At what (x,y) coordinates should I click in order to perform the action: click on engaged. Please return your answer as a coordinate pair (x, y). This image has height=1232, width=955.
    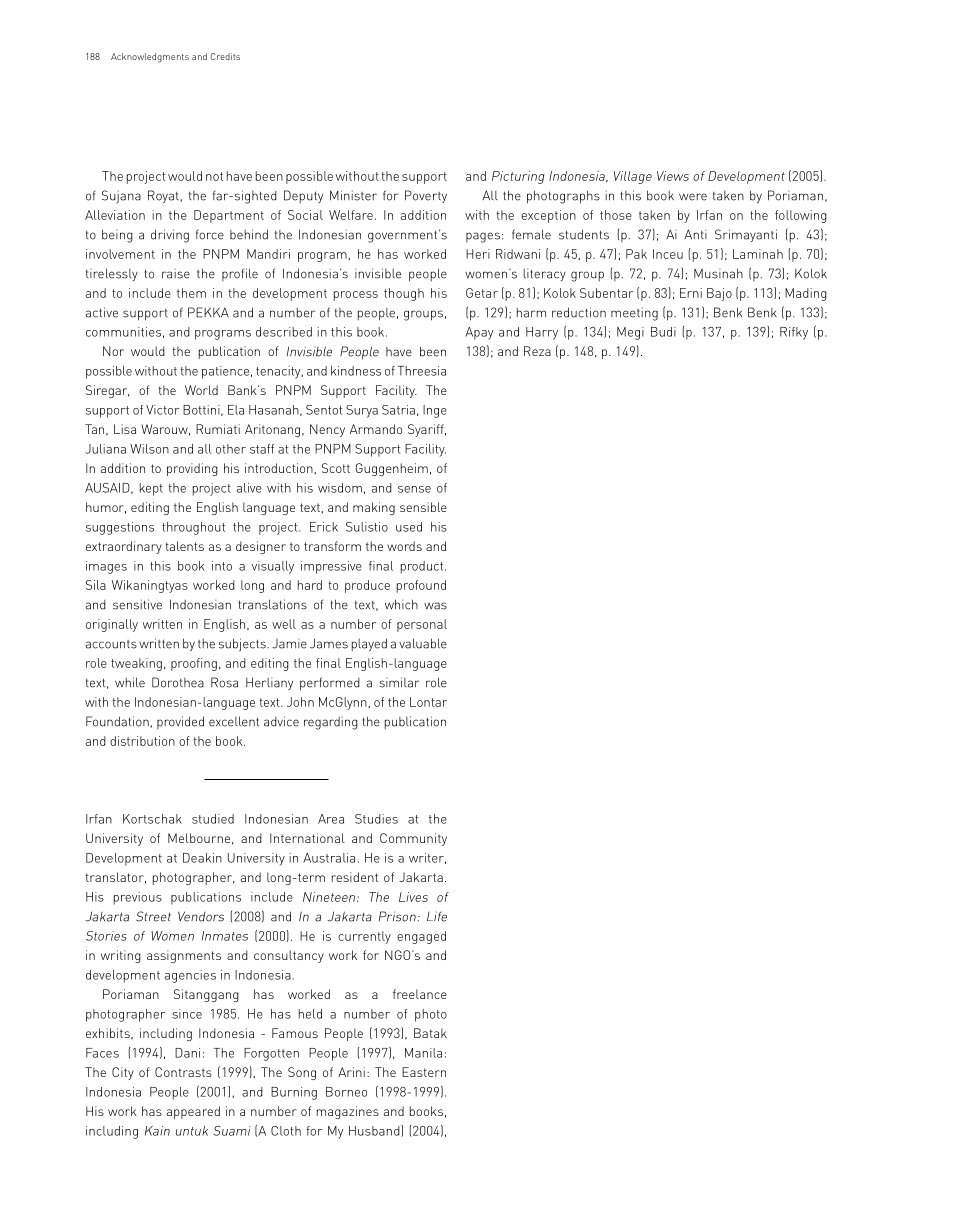
    Looking at the image, I should click on (421, 937).
